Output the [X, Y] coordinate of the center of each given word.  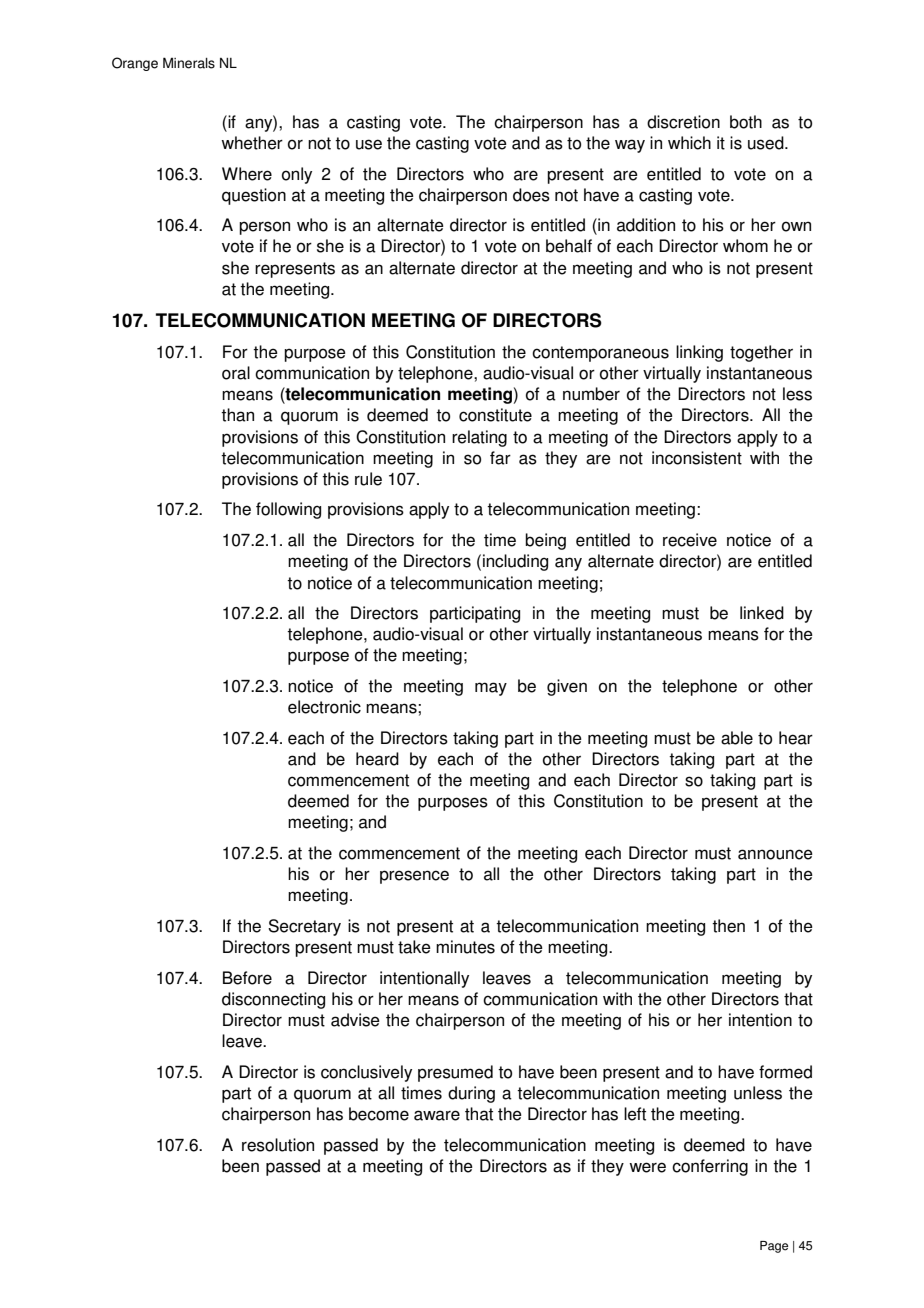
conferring [710, 1167]
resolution [278, 1145]
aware [437, 1115]
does [531, 195]
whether [252, 143]
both [746, 122]
